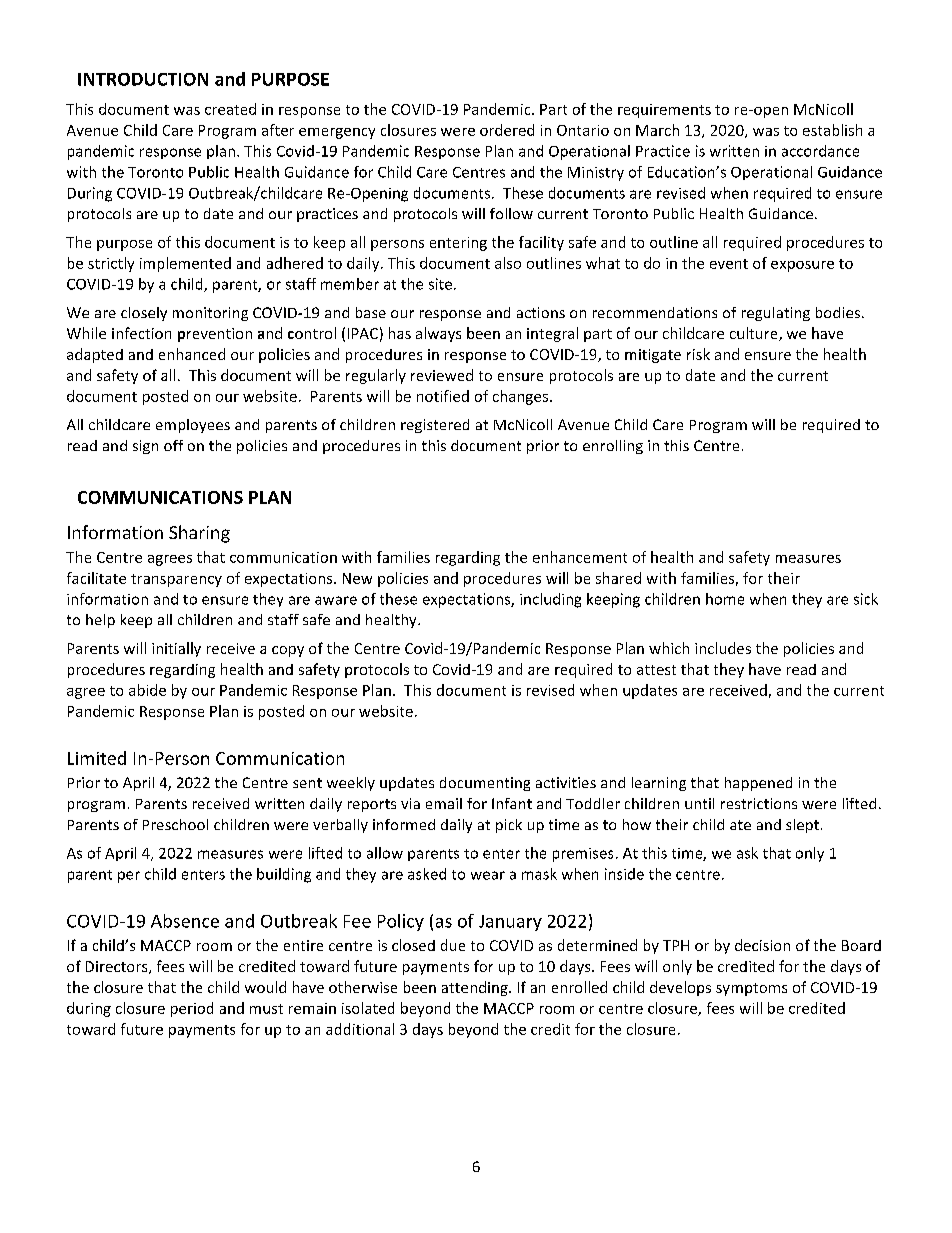 Image resolution: width=952 pixels, height=1233 pixels. Describe the element at coordinates (192, 1009) in the image. I see `period` at that location.
